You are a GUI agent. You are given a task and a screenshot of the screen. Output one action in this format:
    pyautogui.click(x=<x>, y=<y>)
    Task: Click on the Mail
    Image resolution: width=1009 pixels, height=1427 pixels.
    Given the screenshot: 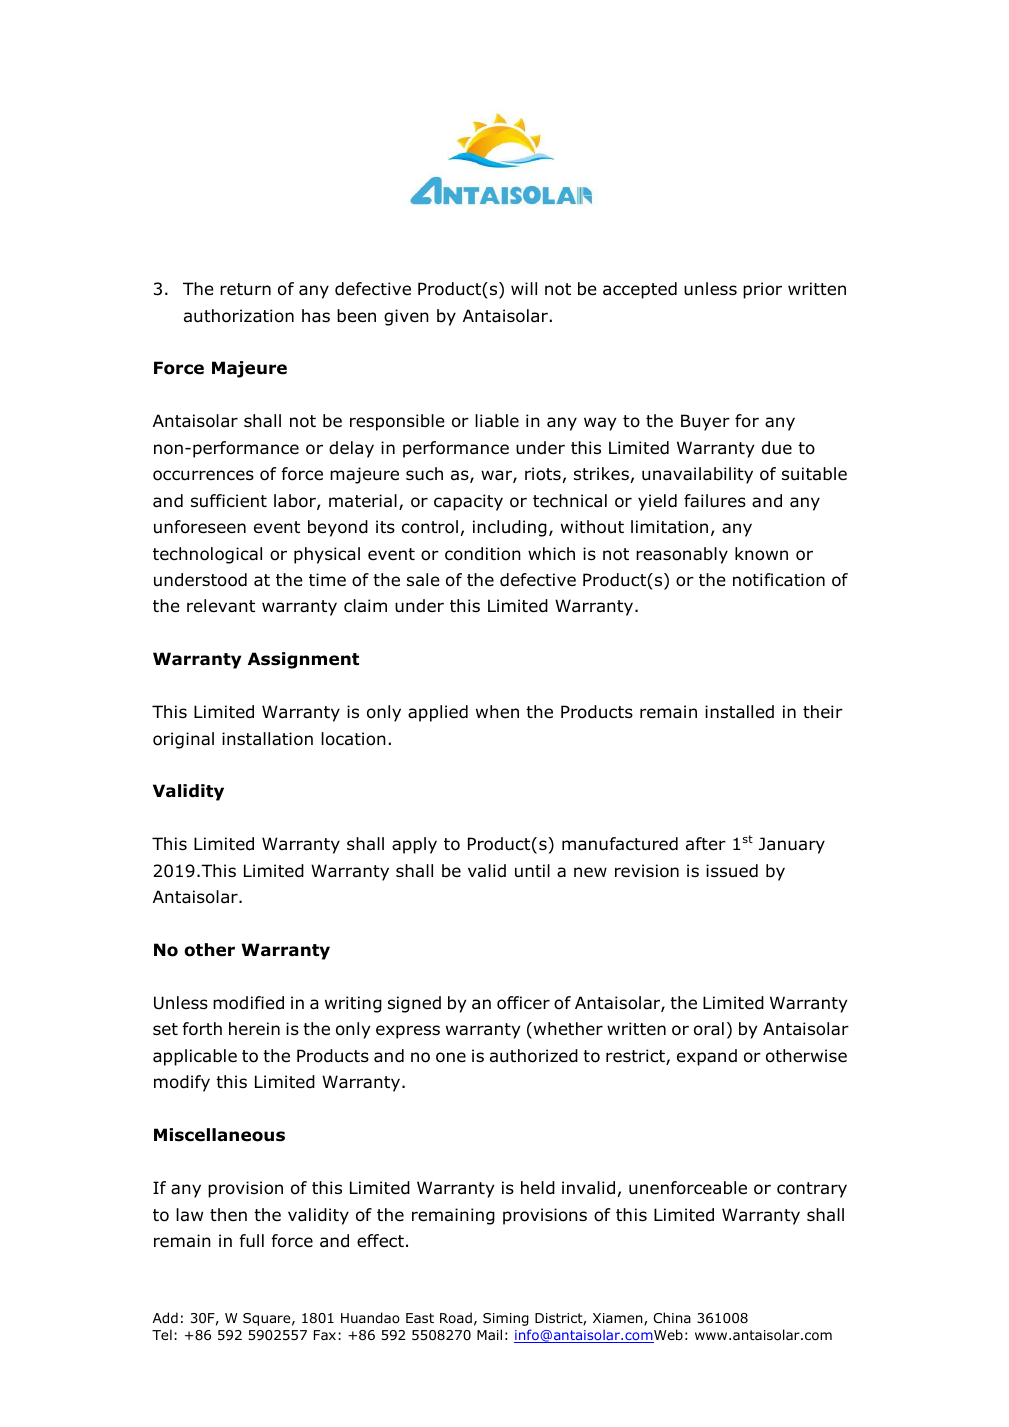 What is the action you would take?
    pyautogui.click(x=489, y=1334)
